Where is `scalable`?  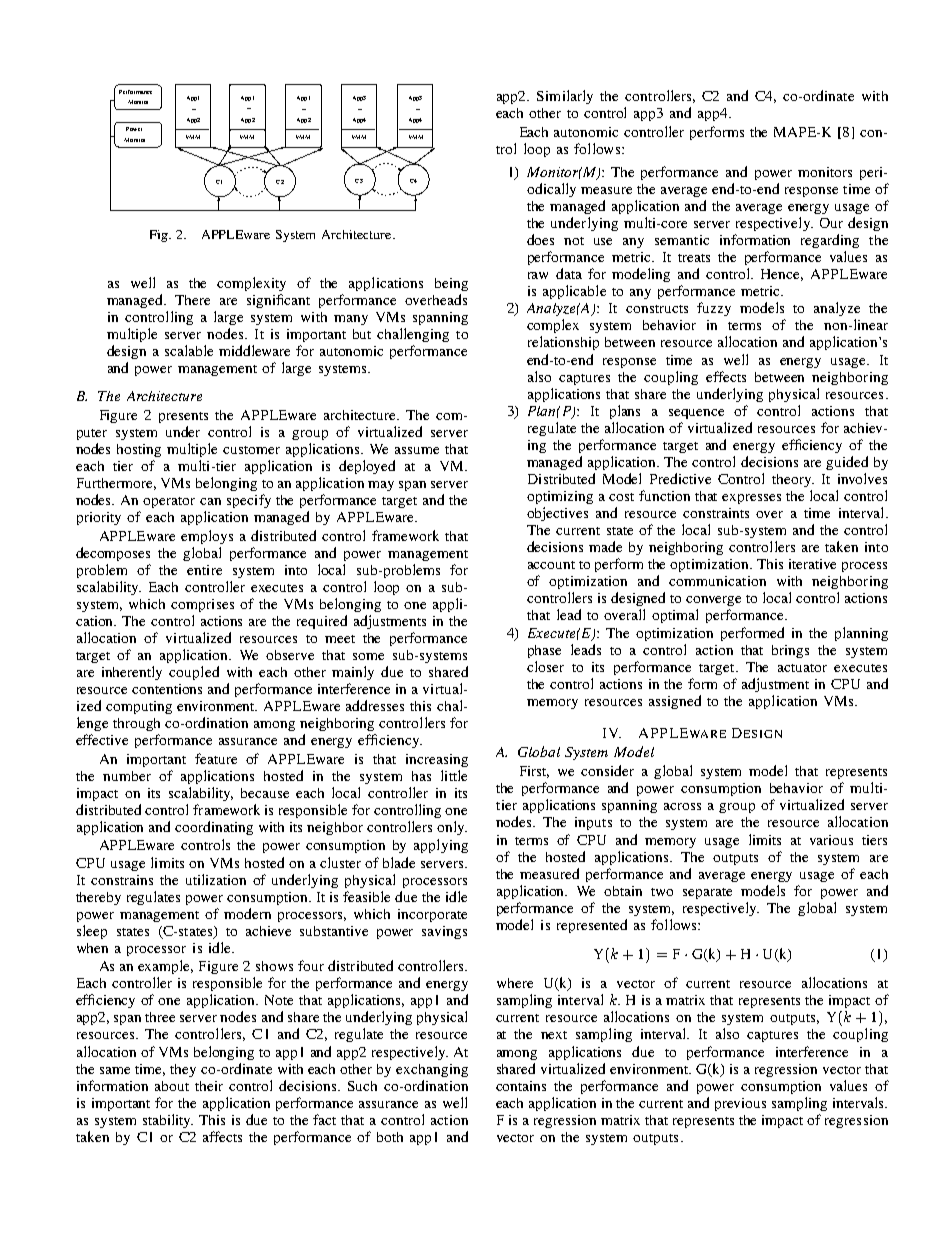
scalable is located at coordinates (189, 350).
